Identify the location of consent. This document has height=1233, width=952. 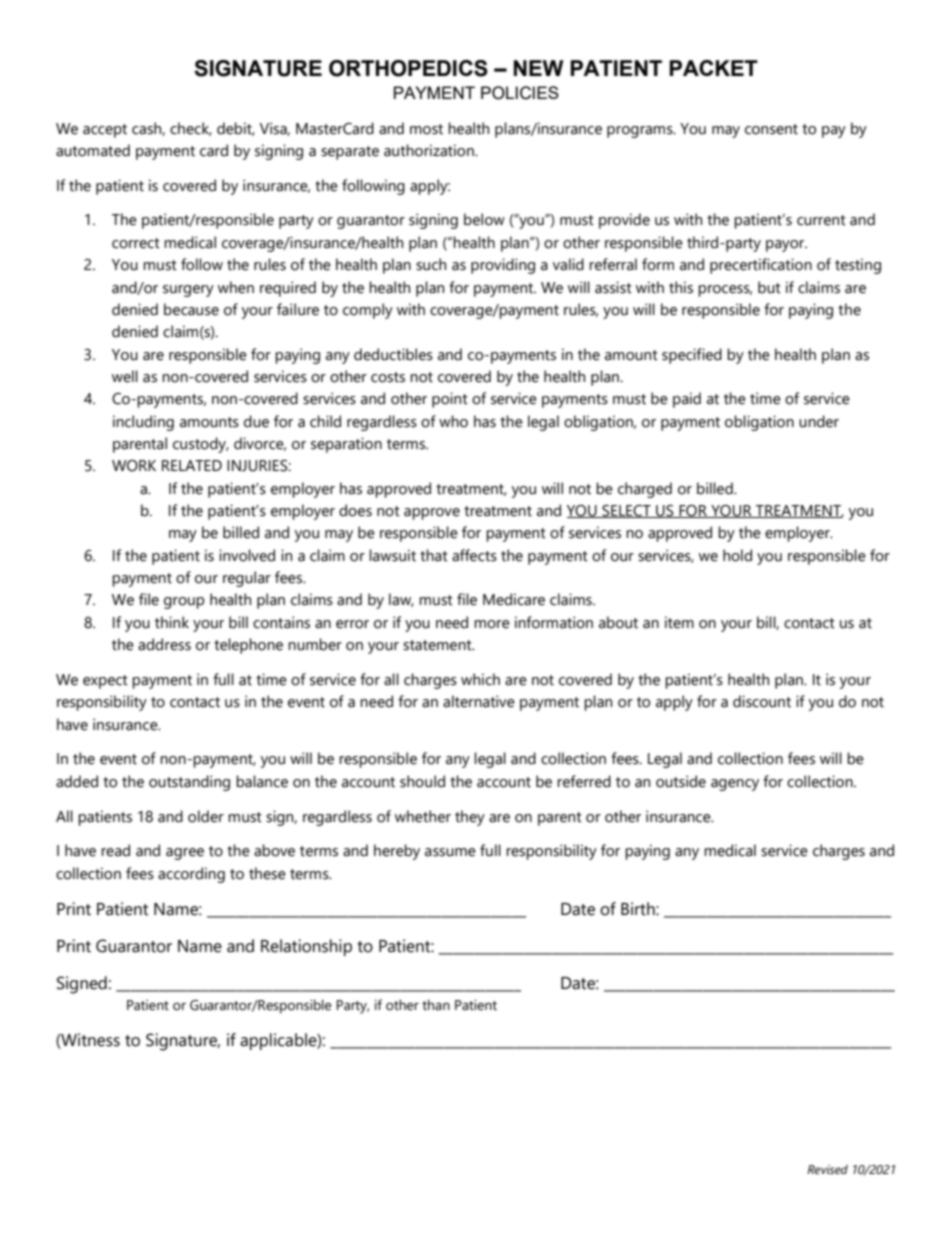
(771, 129).
